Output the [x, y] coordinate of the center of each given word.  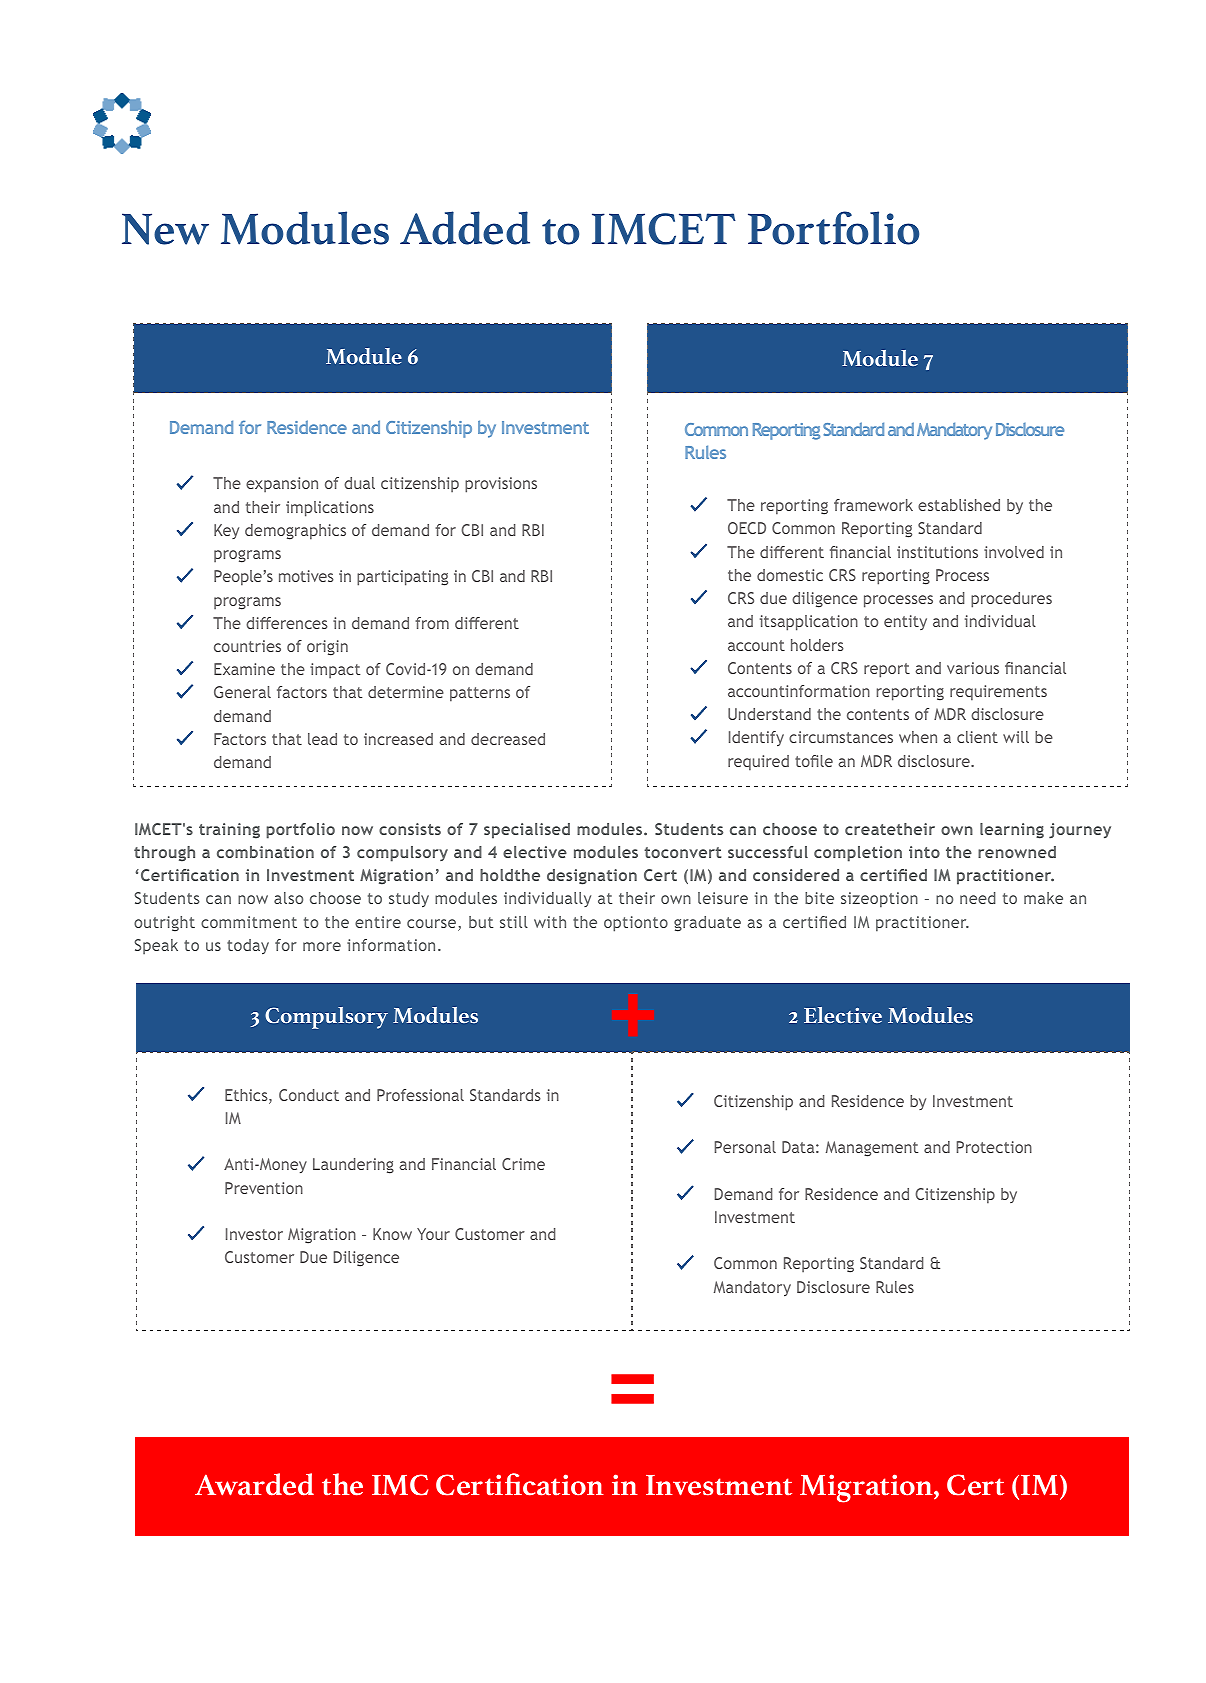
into [924, 852]
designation [592, 877]
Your [433, 1234]
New [165, 229]
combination [265, 852]
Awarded [254, 1484]
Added [465, 228]
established [959, 505]
